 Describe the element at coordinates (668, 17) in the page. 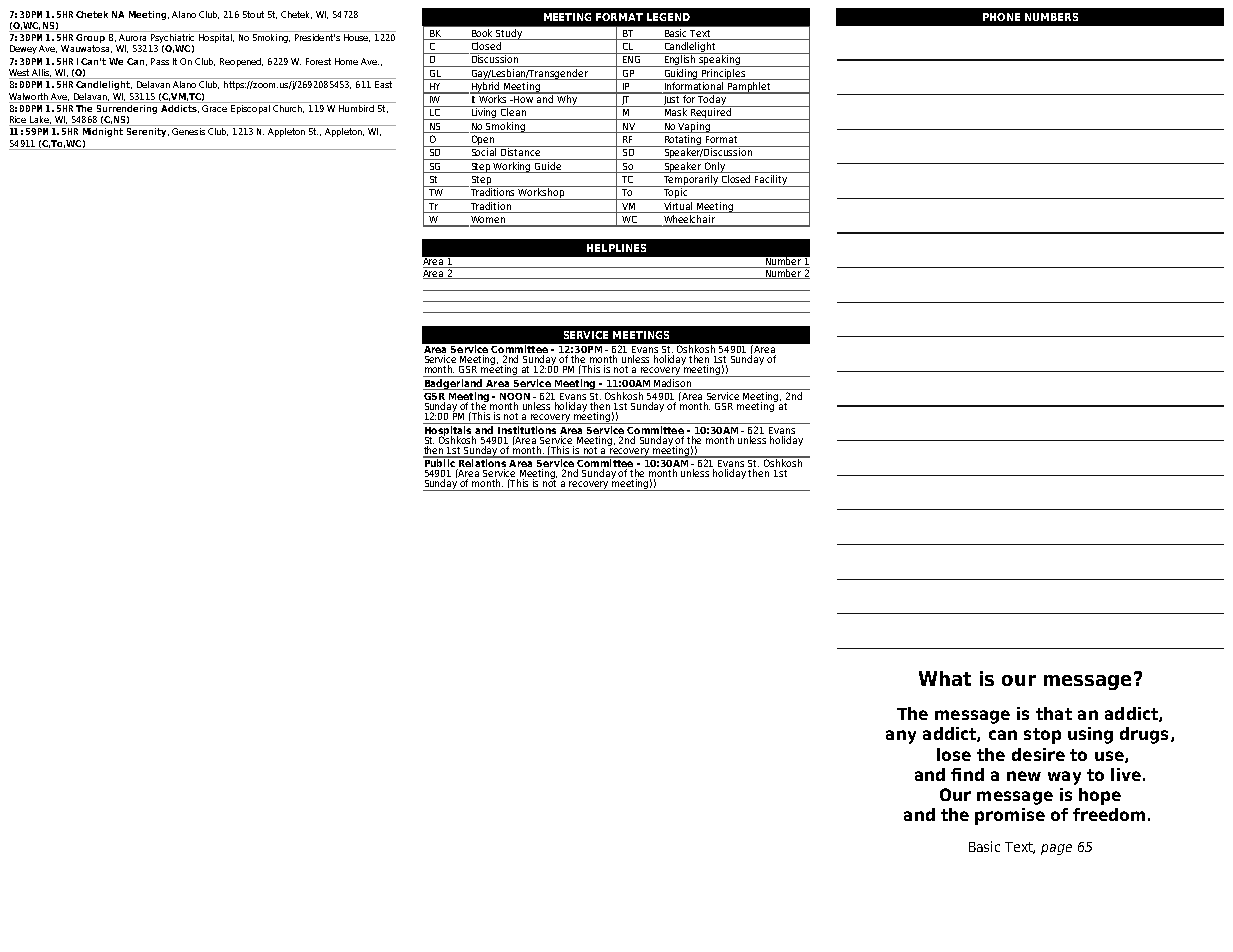

I see `LEGEND` at that location.
